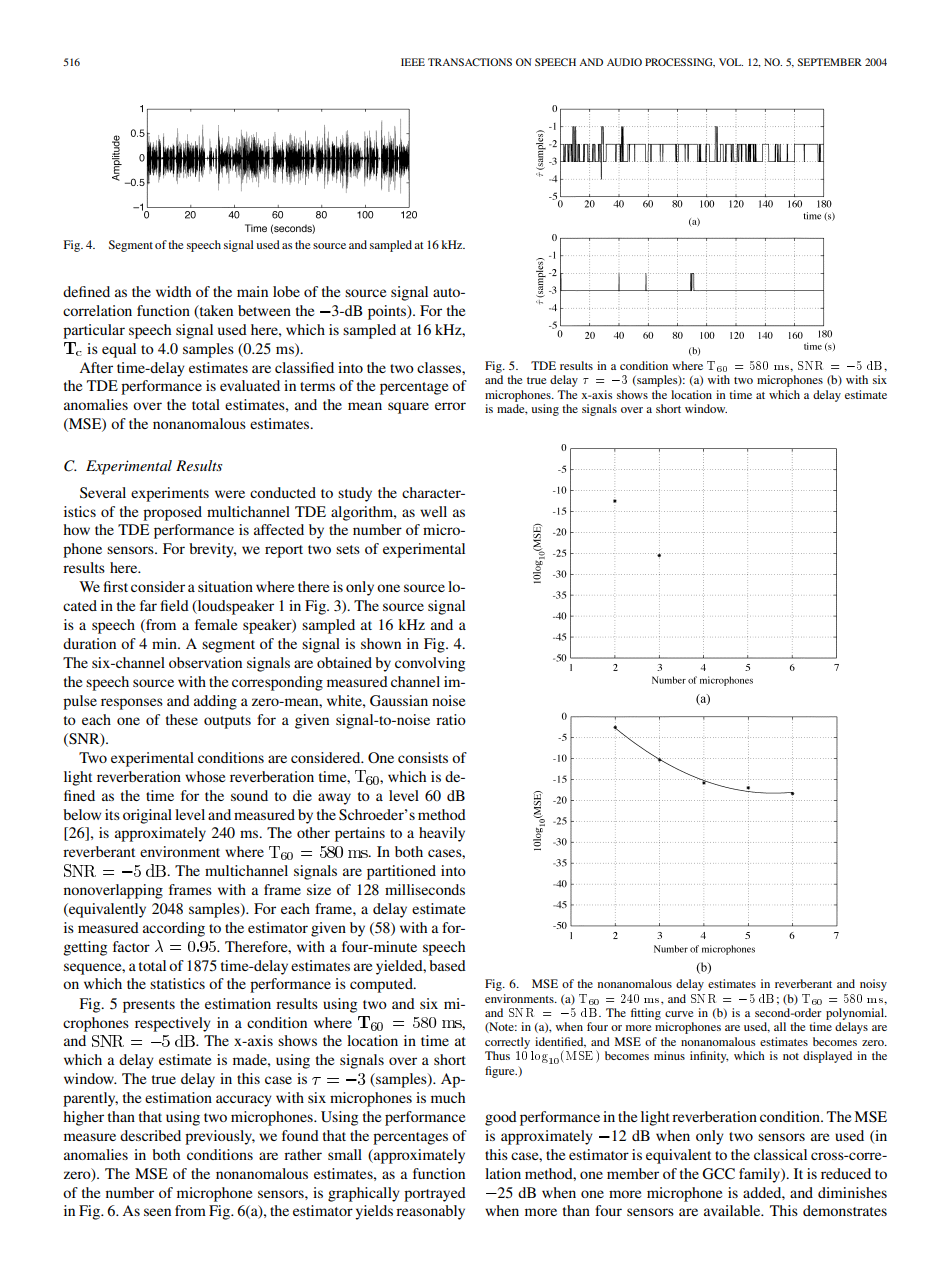 The height and width of the page is (1270, 952). What do you see at coordinates (216, 624) in the page?
I see `female` at bounding box center [216, 624].
